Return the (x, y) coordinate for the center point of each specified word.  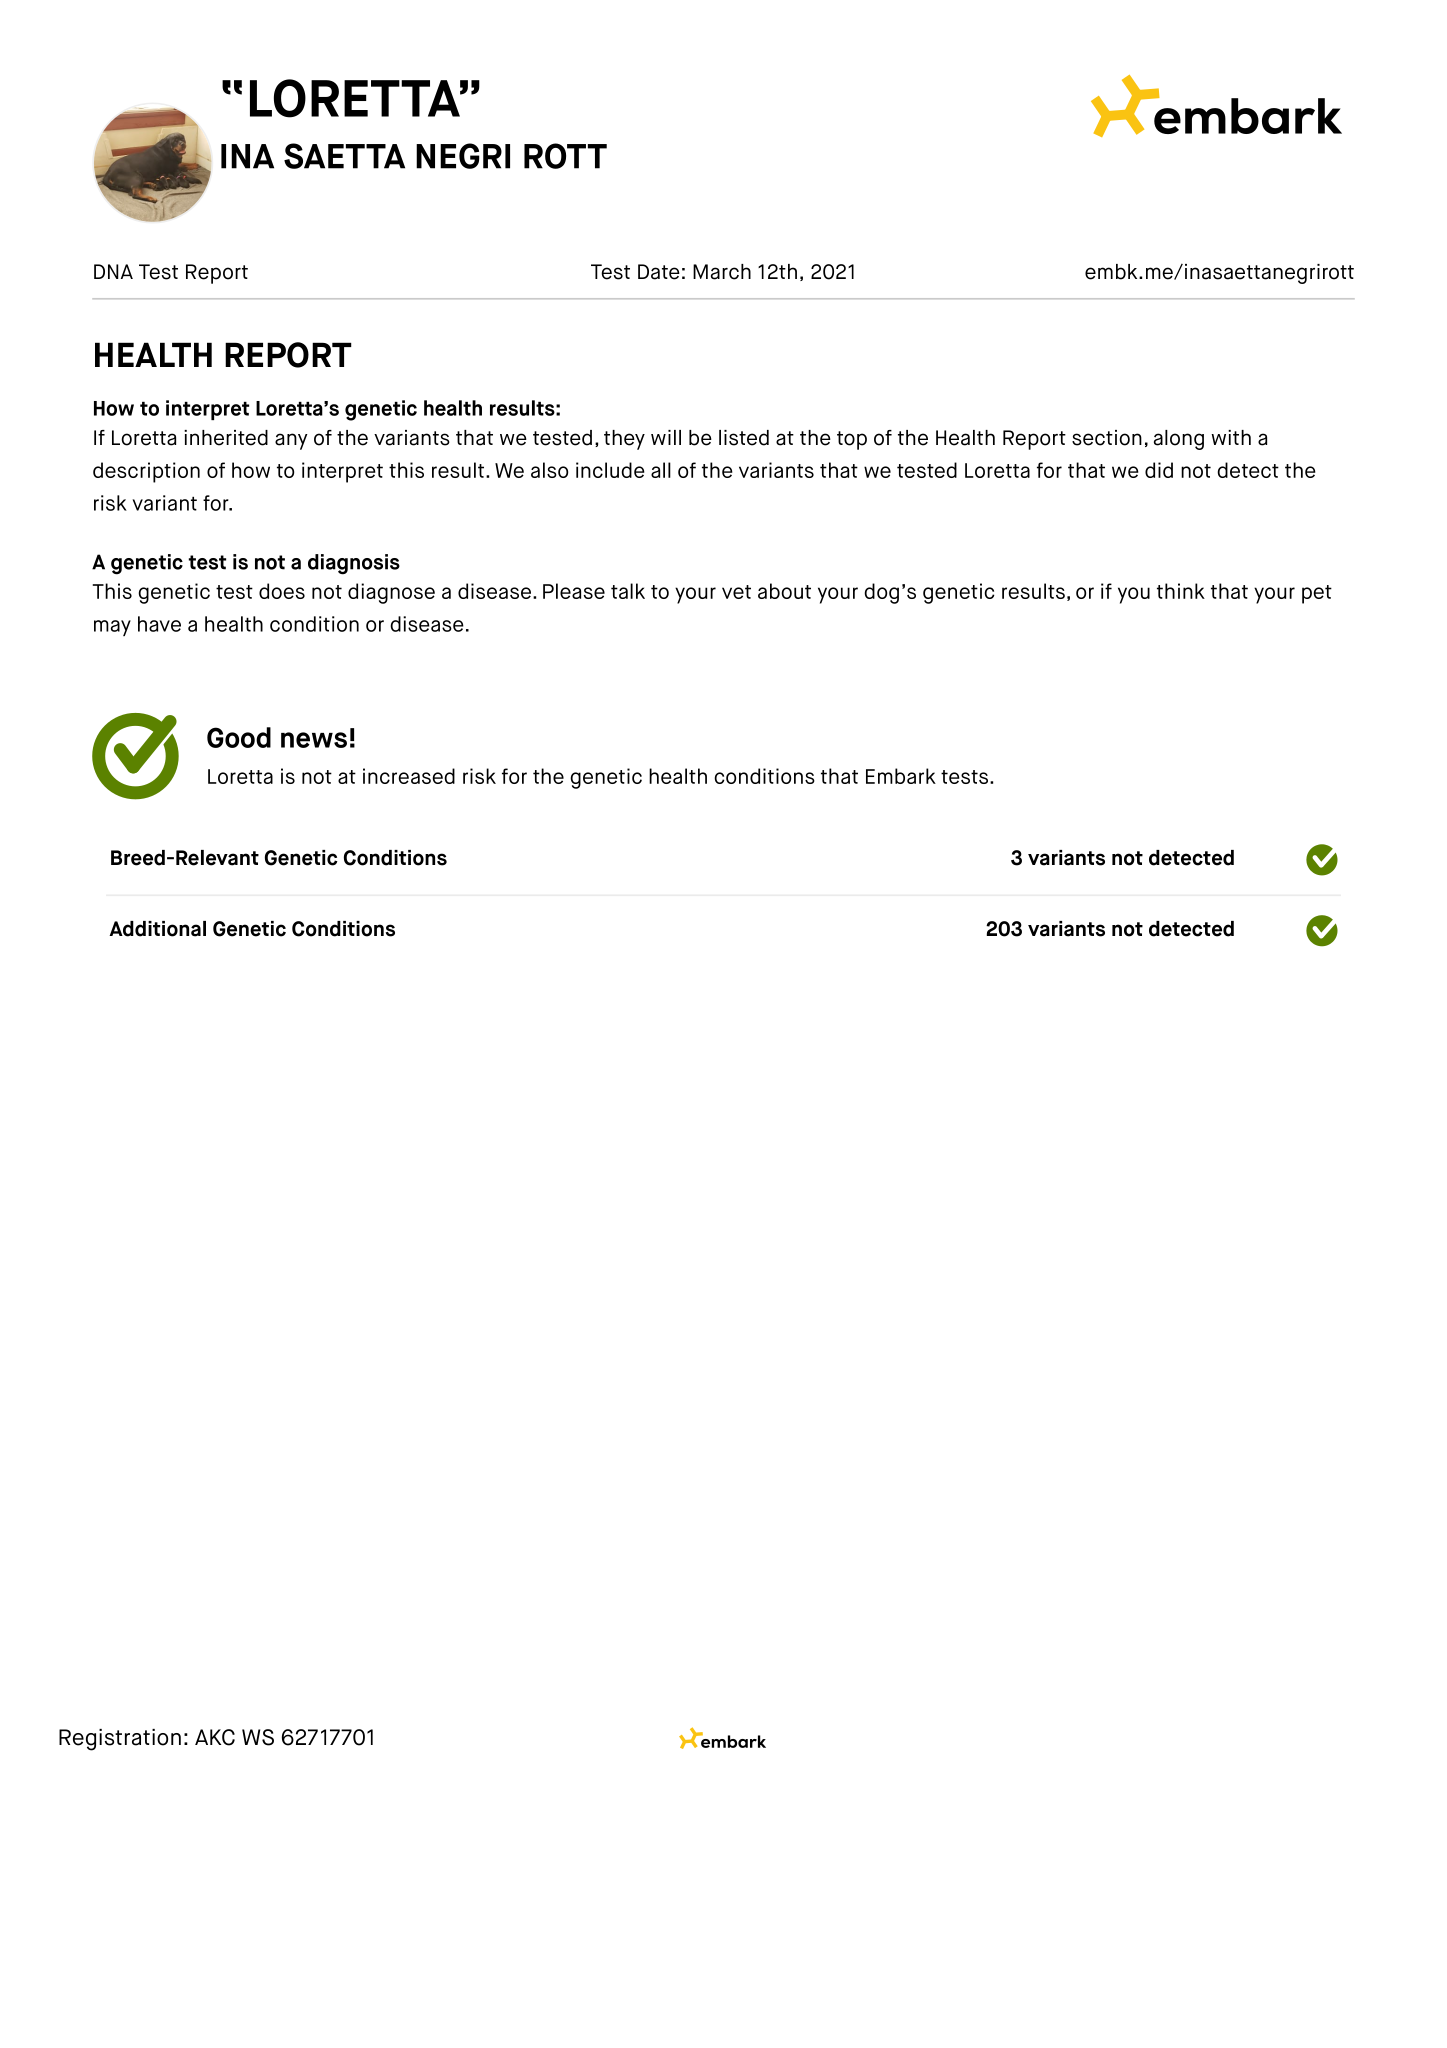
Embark (901, 776)
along (1179, 440)
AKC (215, 1737)
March (722, 272)
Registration (120, 1740)
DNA (113, 271)
